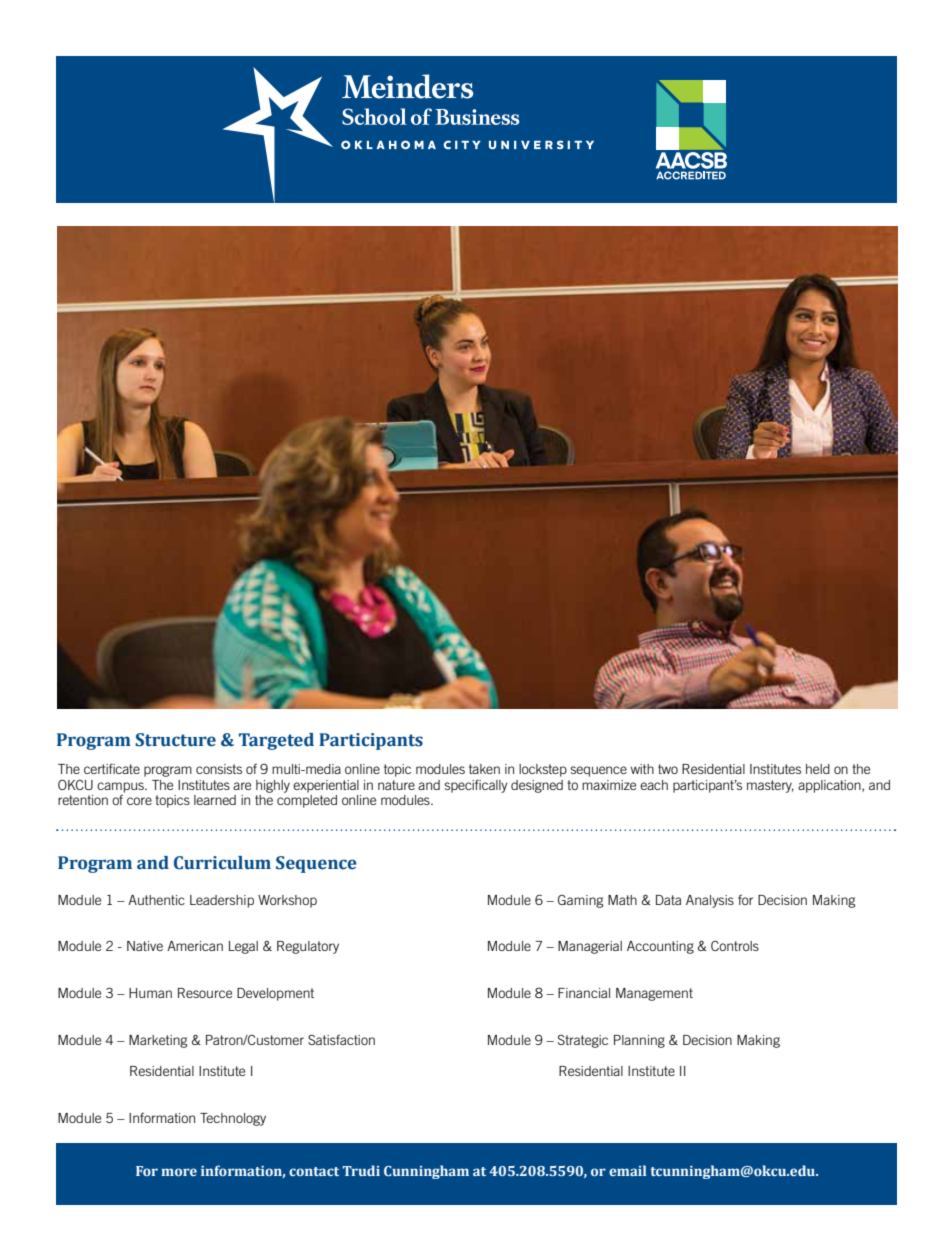 The height and width of the page is (1233, 952). Describe the element at coordinates (710, 901) in the page. I see `Analysis` at that location.
